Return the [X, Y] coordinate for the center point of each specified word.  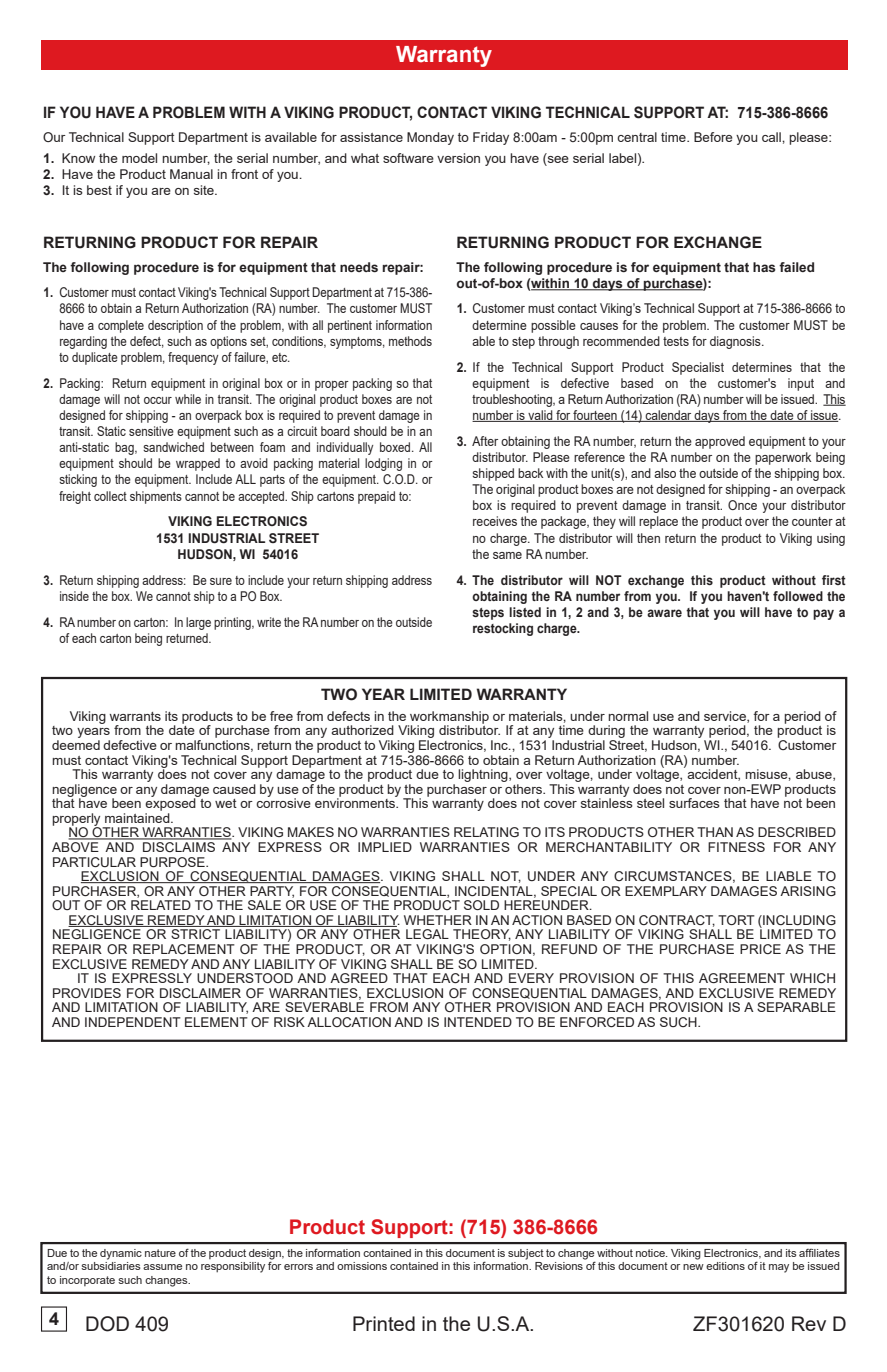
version [458, 158]
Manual [191, 174]
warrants [135, 716]
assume [162, 1267]
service [726, 717]
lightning [484, 775]
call [772, 137]
